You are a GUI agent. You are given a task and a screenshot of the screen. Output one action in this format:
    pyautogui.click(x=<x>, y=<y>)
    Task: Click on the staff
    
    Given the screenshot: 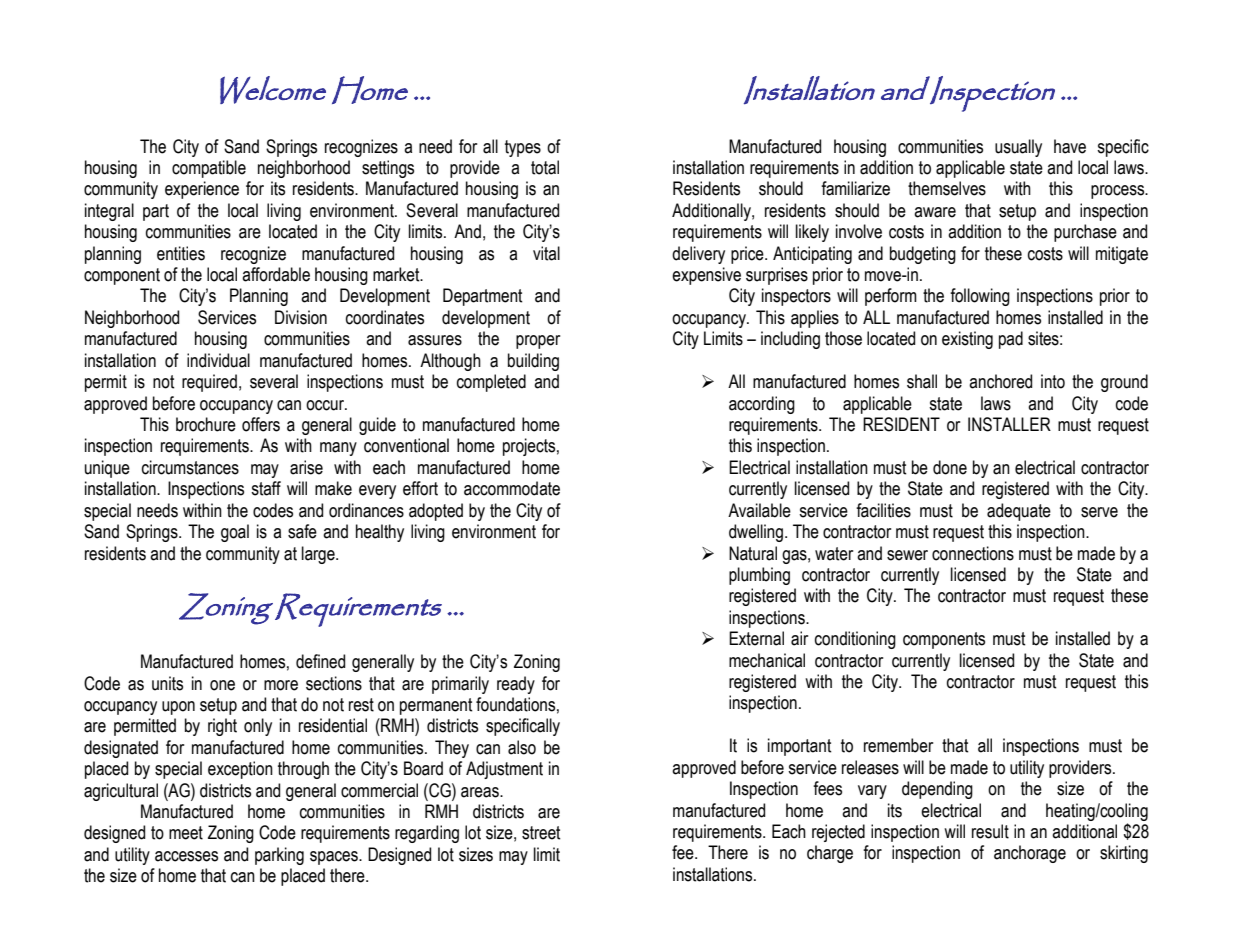 What is the action you would take?
    pyautogui.click(x=266, y=488)
